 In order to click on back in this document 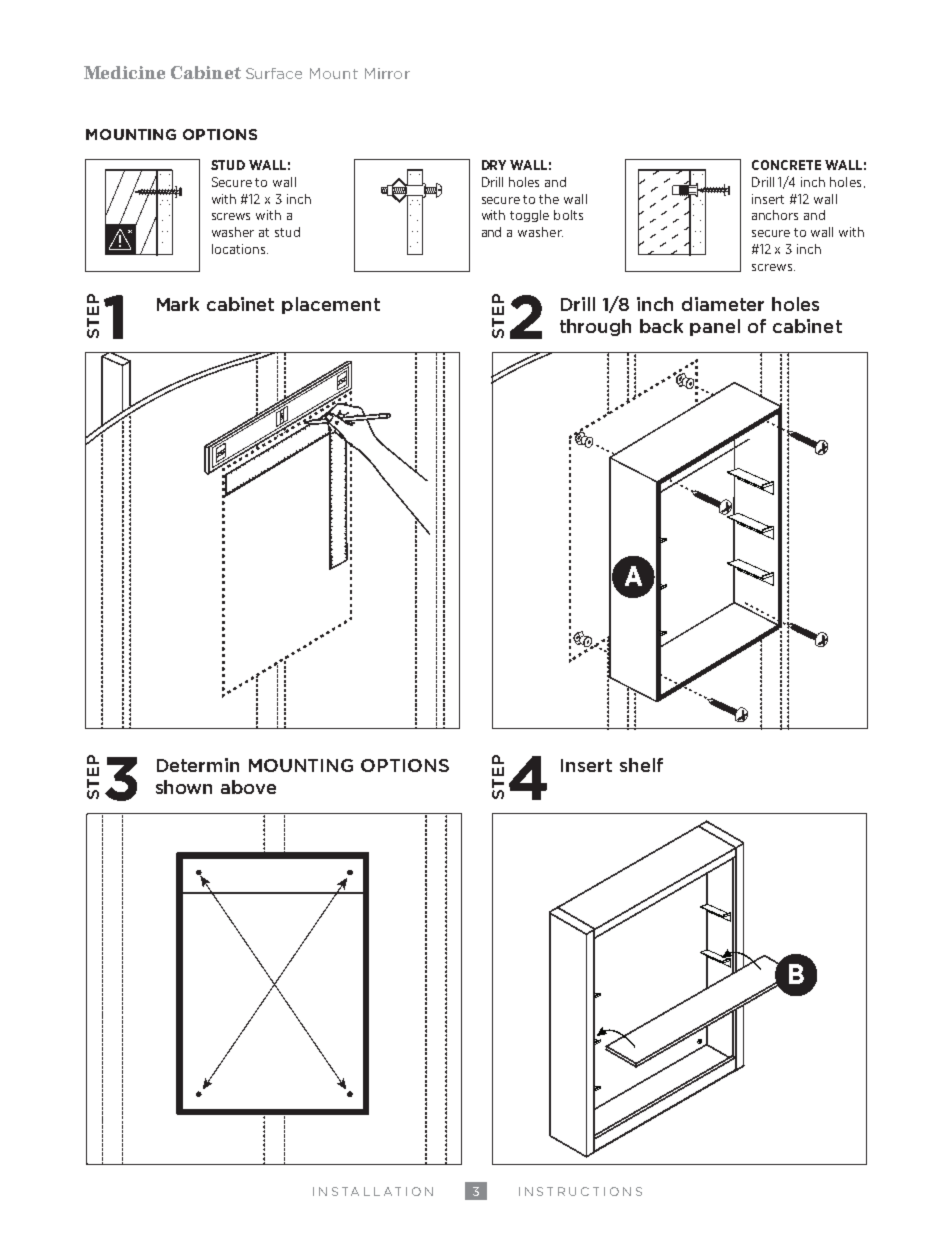, I will do `click(661, 326)`.
